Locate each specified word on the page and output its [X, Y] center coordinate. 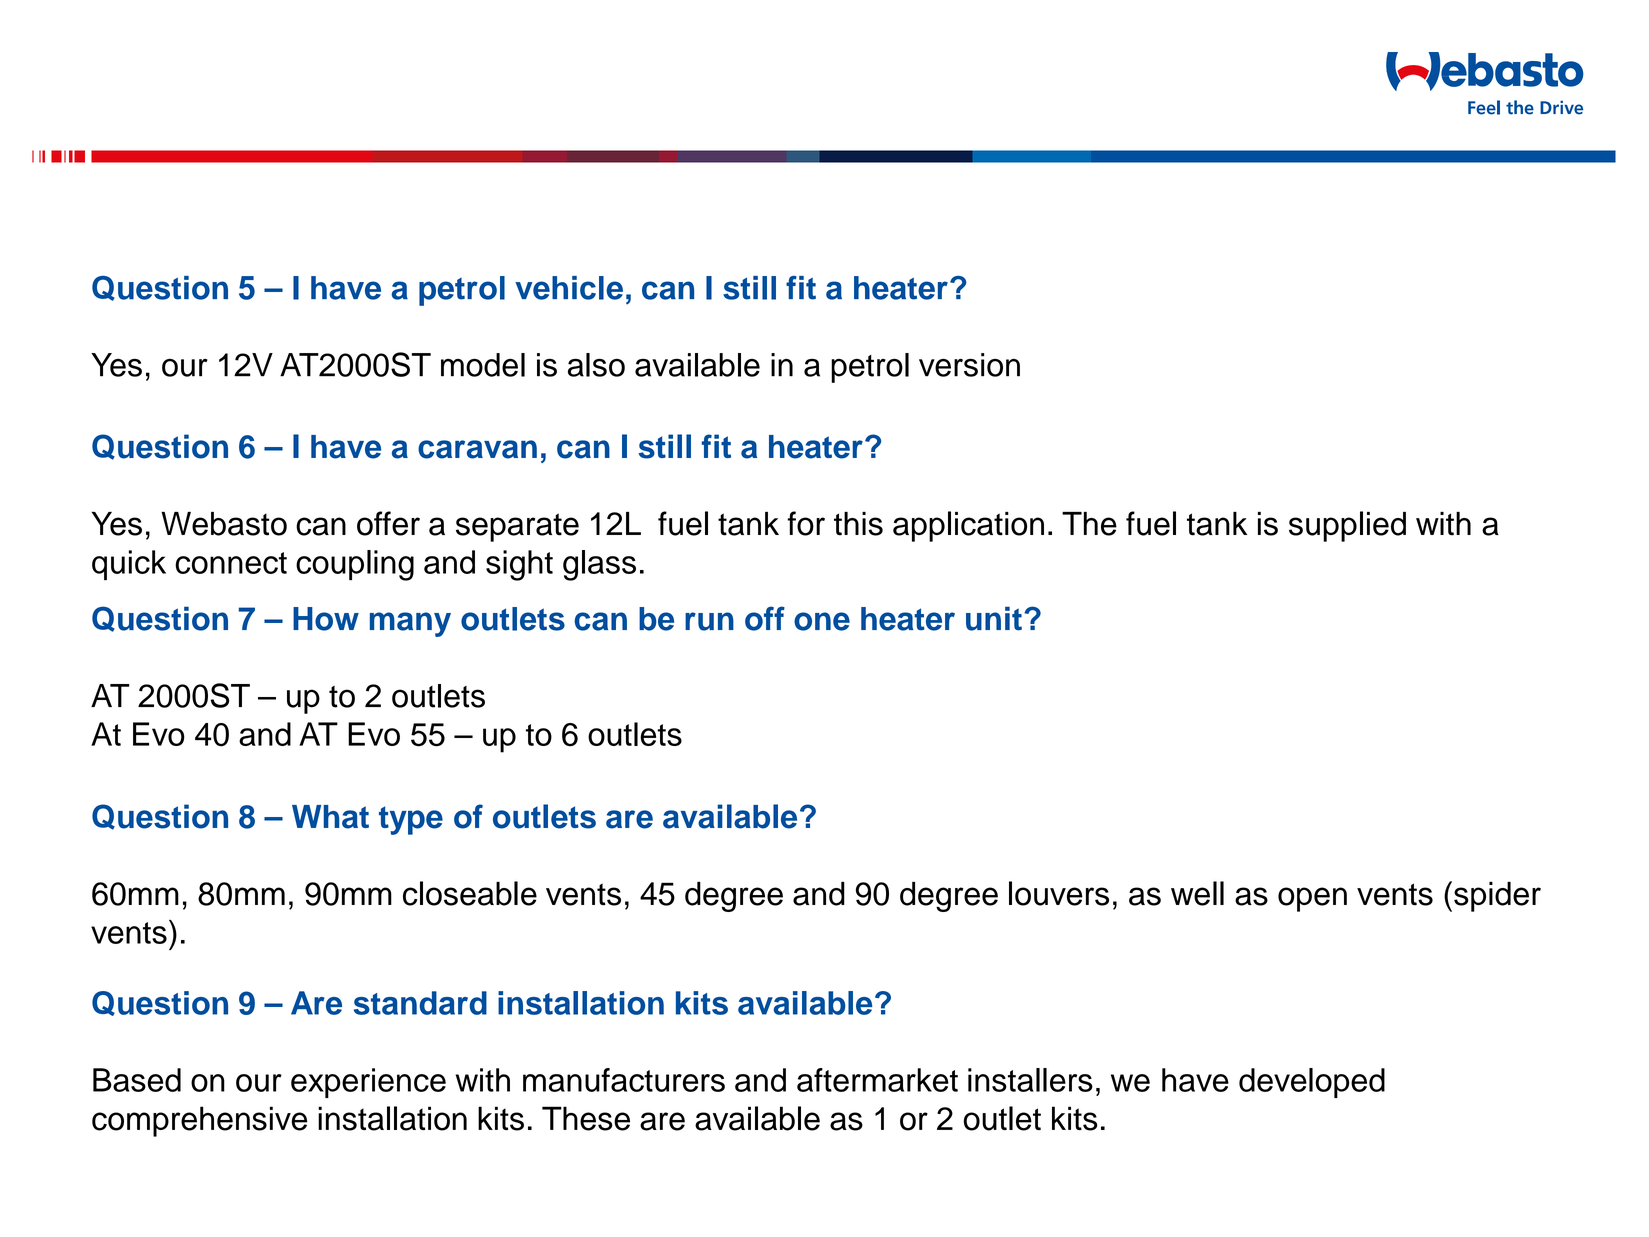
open [1312, 899]
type [411, 820]
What [330, 817]
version [969, 365]
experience [368, 1083]
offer [388, 523]
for [806, 523]
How [326, 619]
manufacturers [624, 1080]
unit [994, 618]
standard [420, 1003]
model [483, 365]
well [1197, 893]
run [709, 621]
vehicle [569, 288]
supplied [1347, 526]
